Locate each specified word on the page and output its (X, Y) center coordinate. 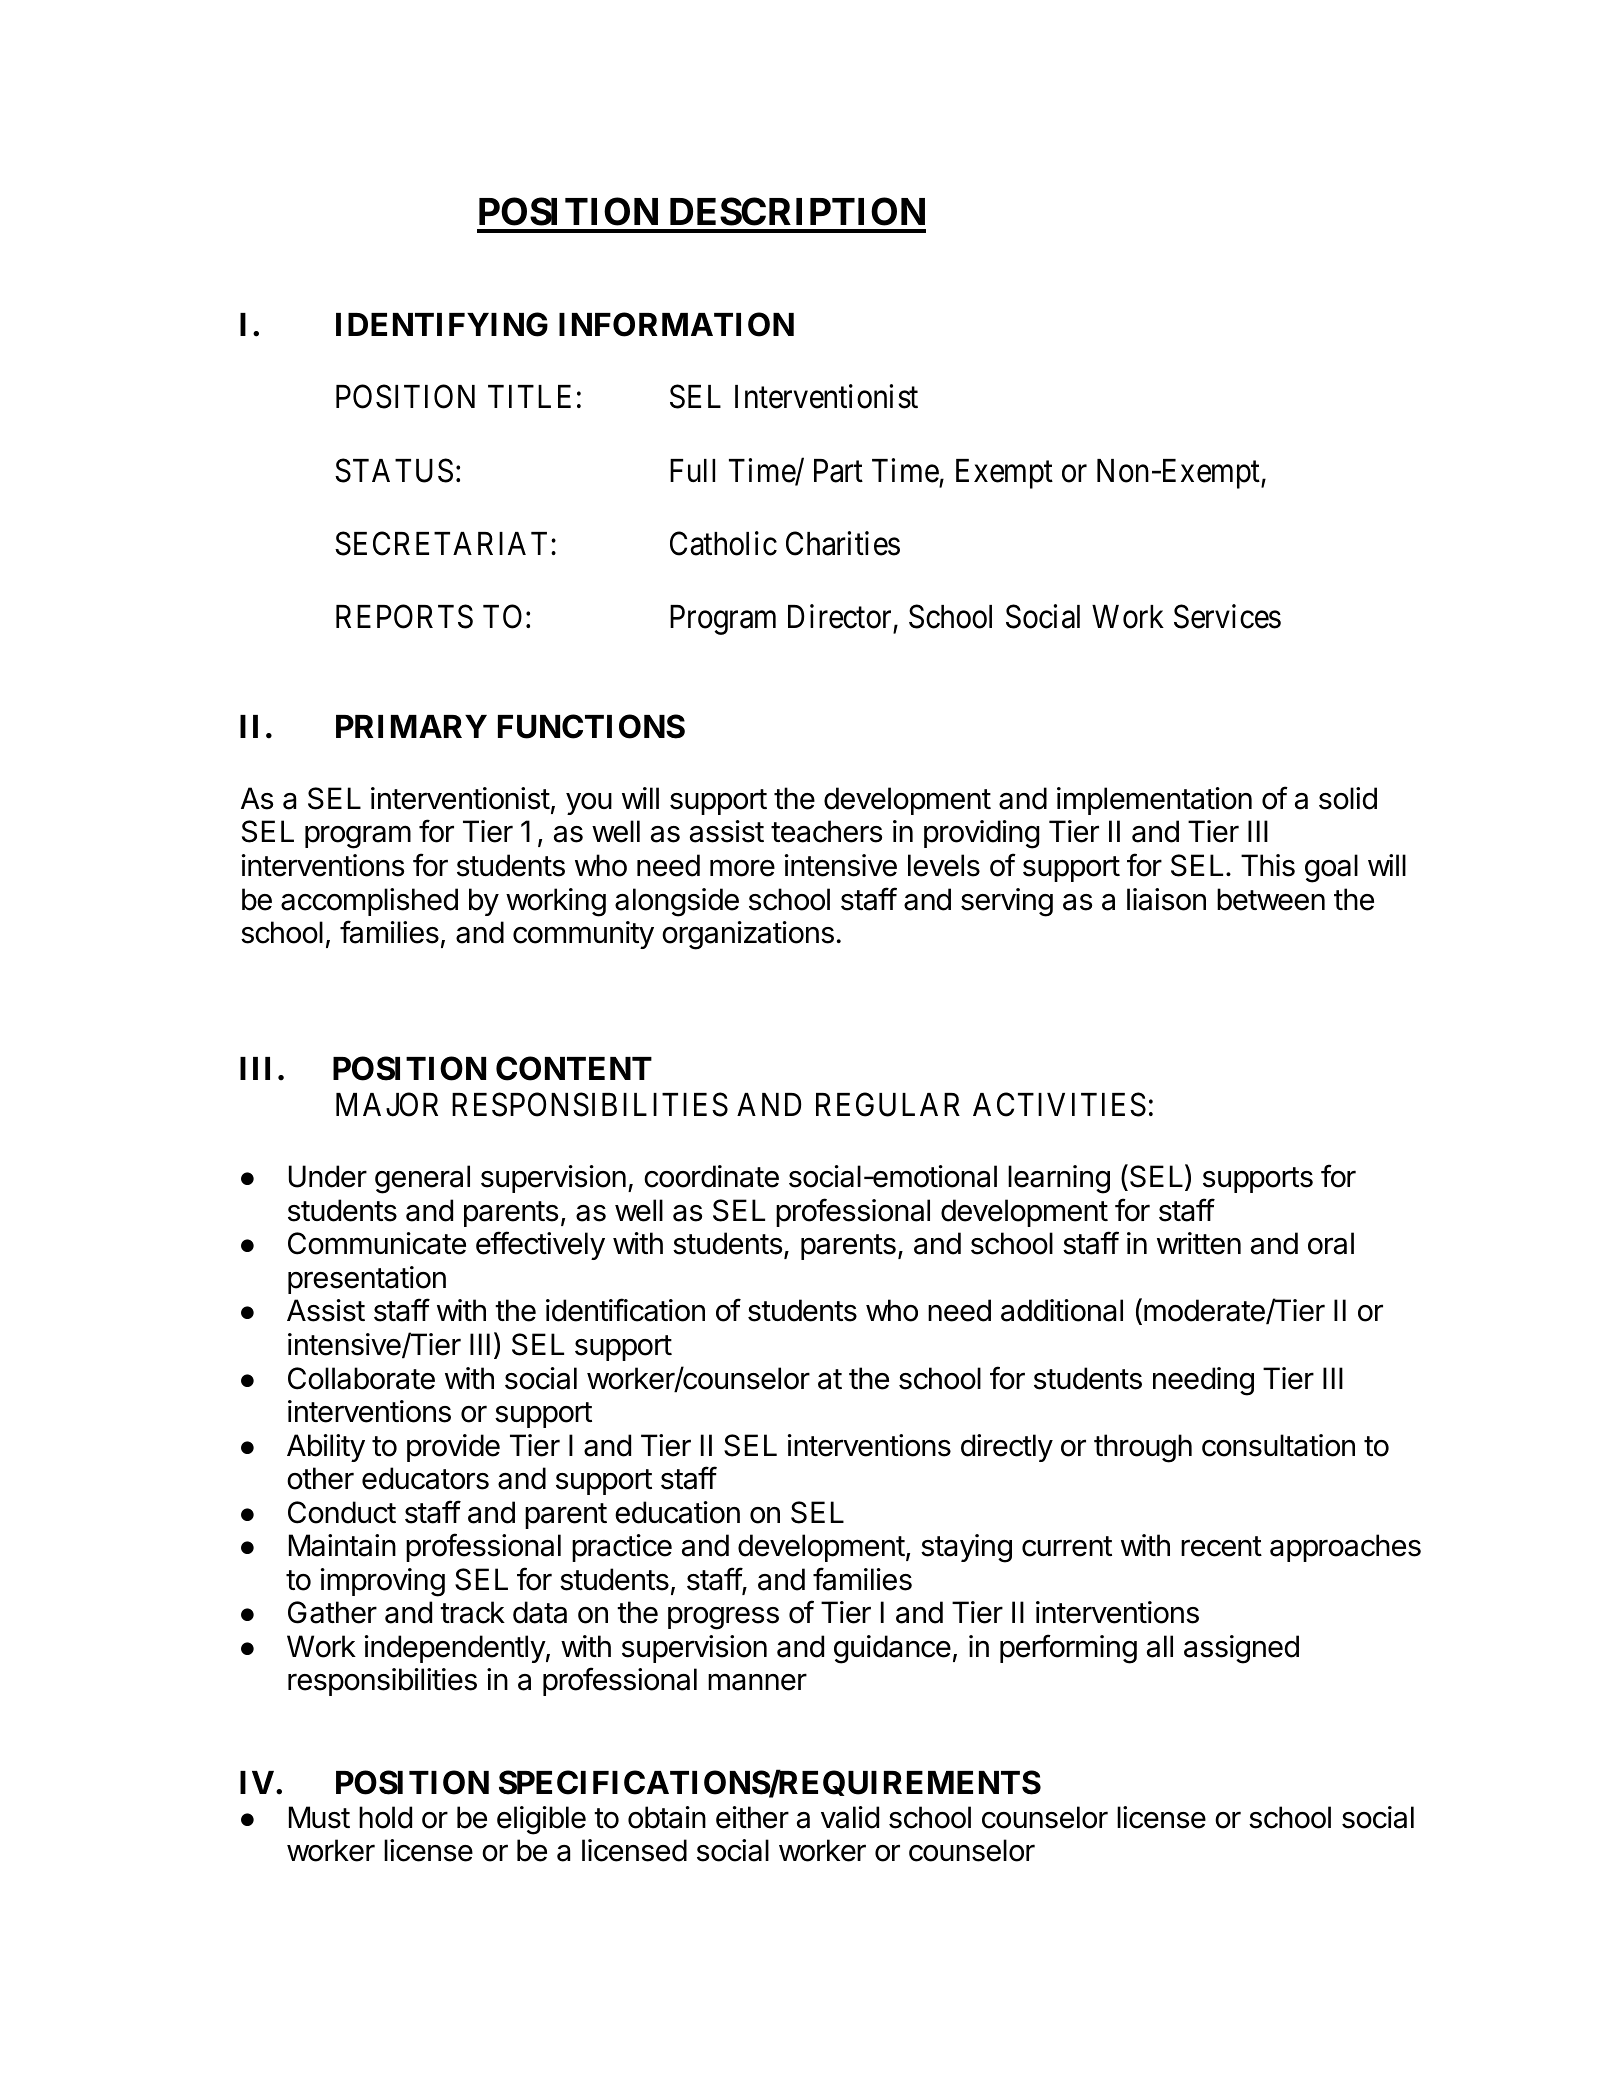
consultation (1278, 1445)
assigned (1241, 1649)
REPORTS (404, 617)
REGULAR (888, 1104)
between (1271, 899)
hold (385, 1817)
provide (453, 1448)
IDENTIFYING (442, 324)
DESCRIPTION (797, 211)
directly (1007, 1448)
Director (839, 616)
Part (838, 471)
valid (850, 1817)
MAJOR (387, 1104)
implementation (1154, 801)
